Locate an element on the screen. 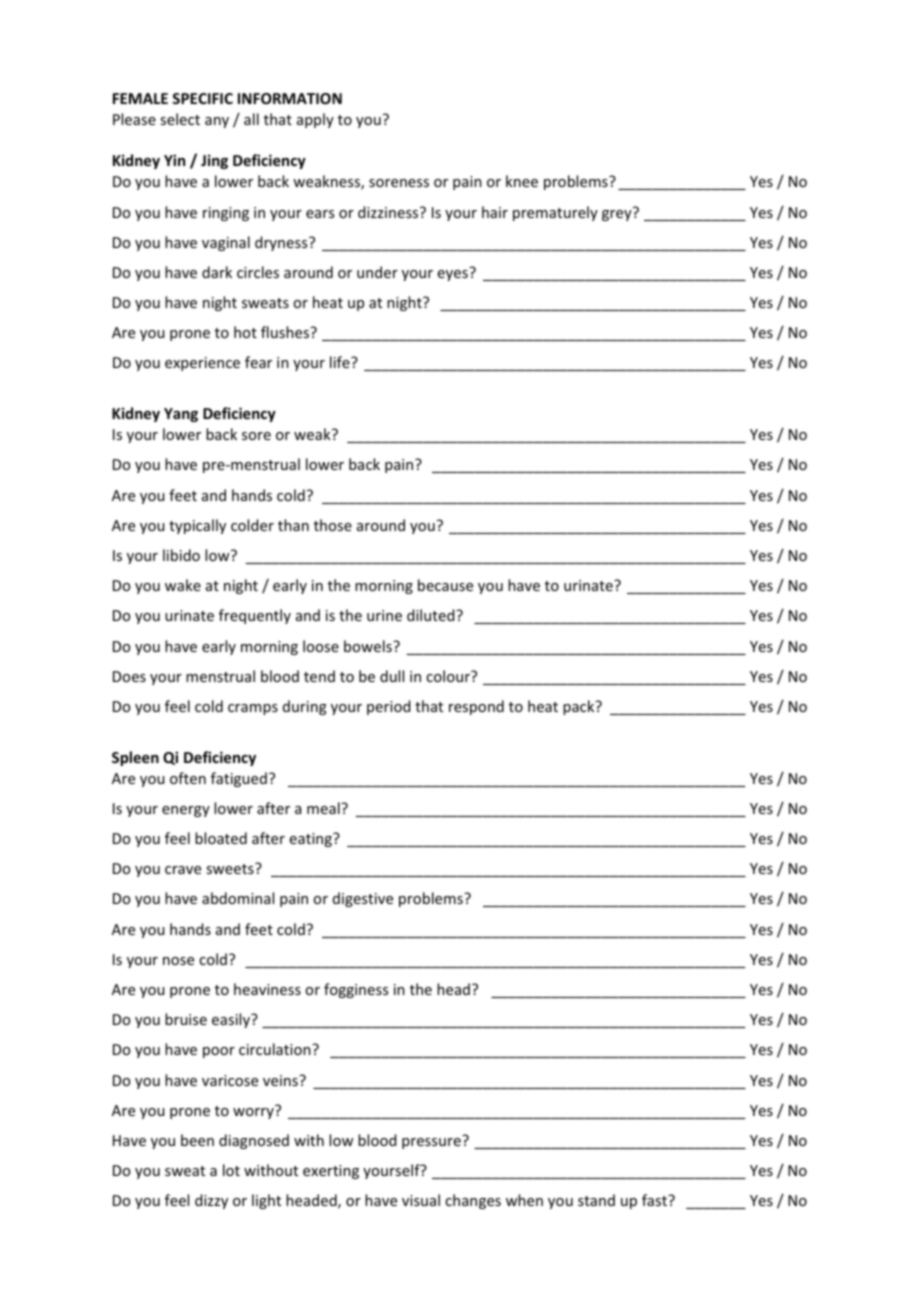 Image resolution: width=924 pixels, height=1308 pixels. grey is located at coordinates (618, 214).
